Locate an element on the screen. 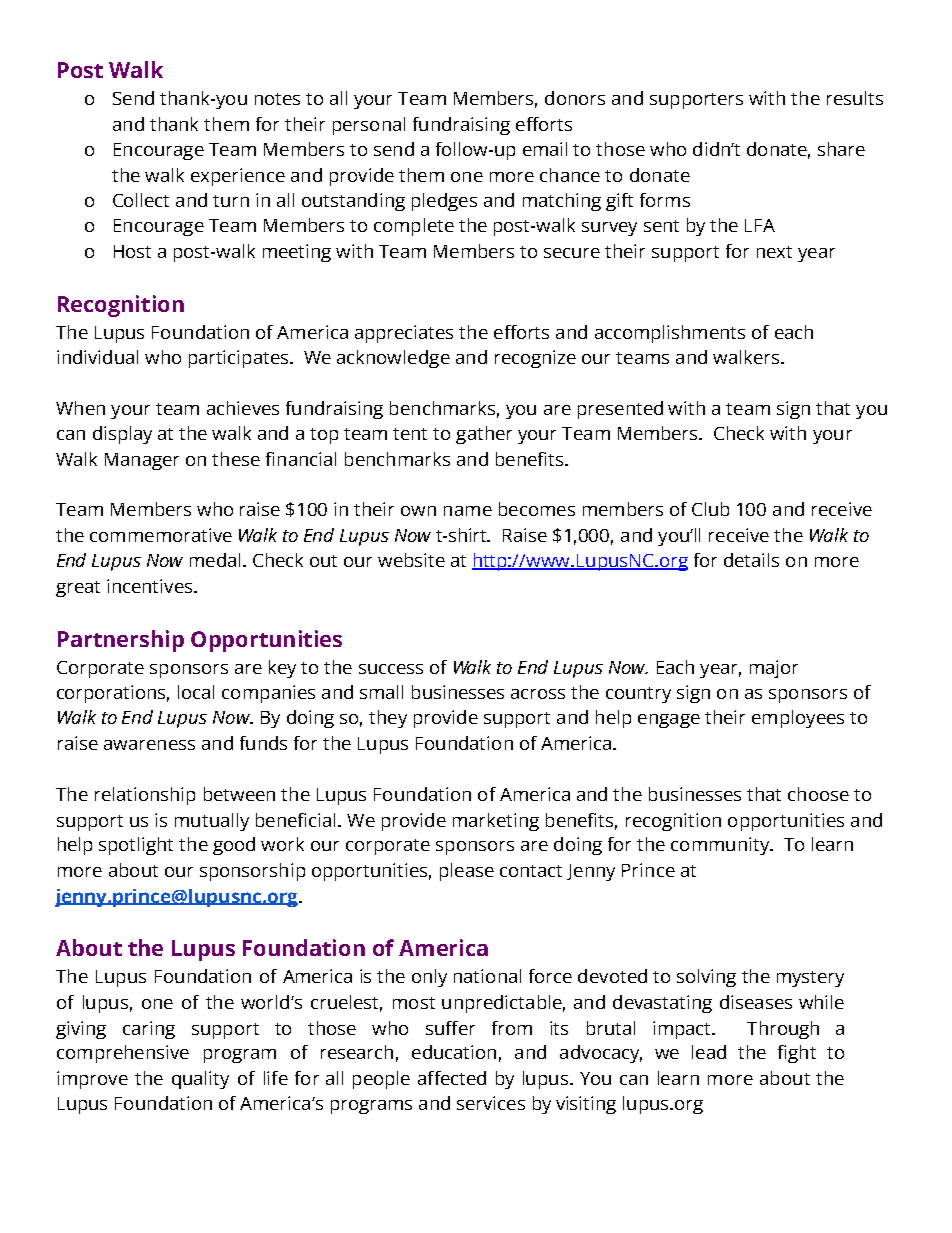 The image size is (952, 1233). awareness is located at coordinates (149, 745).
